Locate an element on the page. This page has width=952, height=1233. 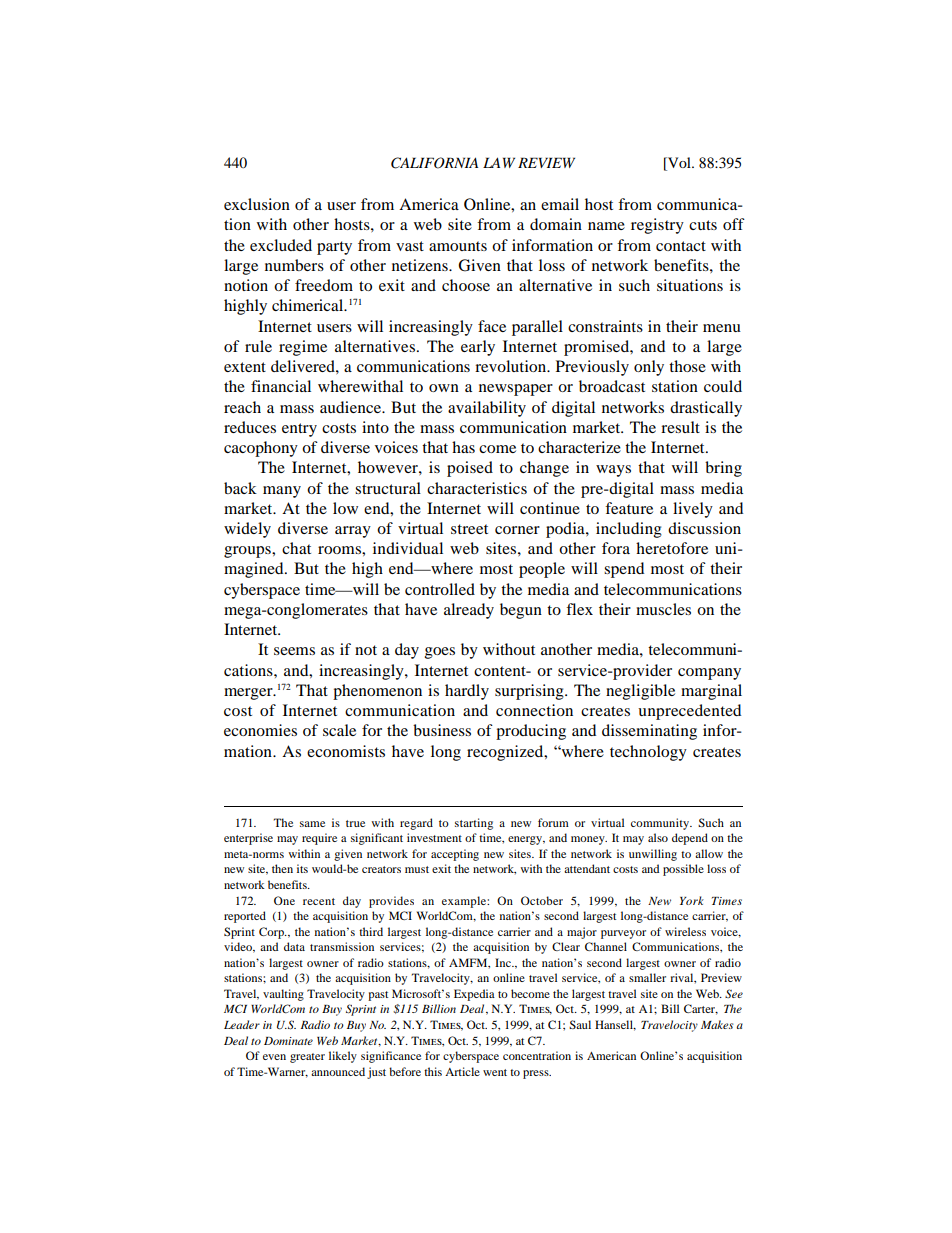
Dominate is located at coordinates (288, 1041).
